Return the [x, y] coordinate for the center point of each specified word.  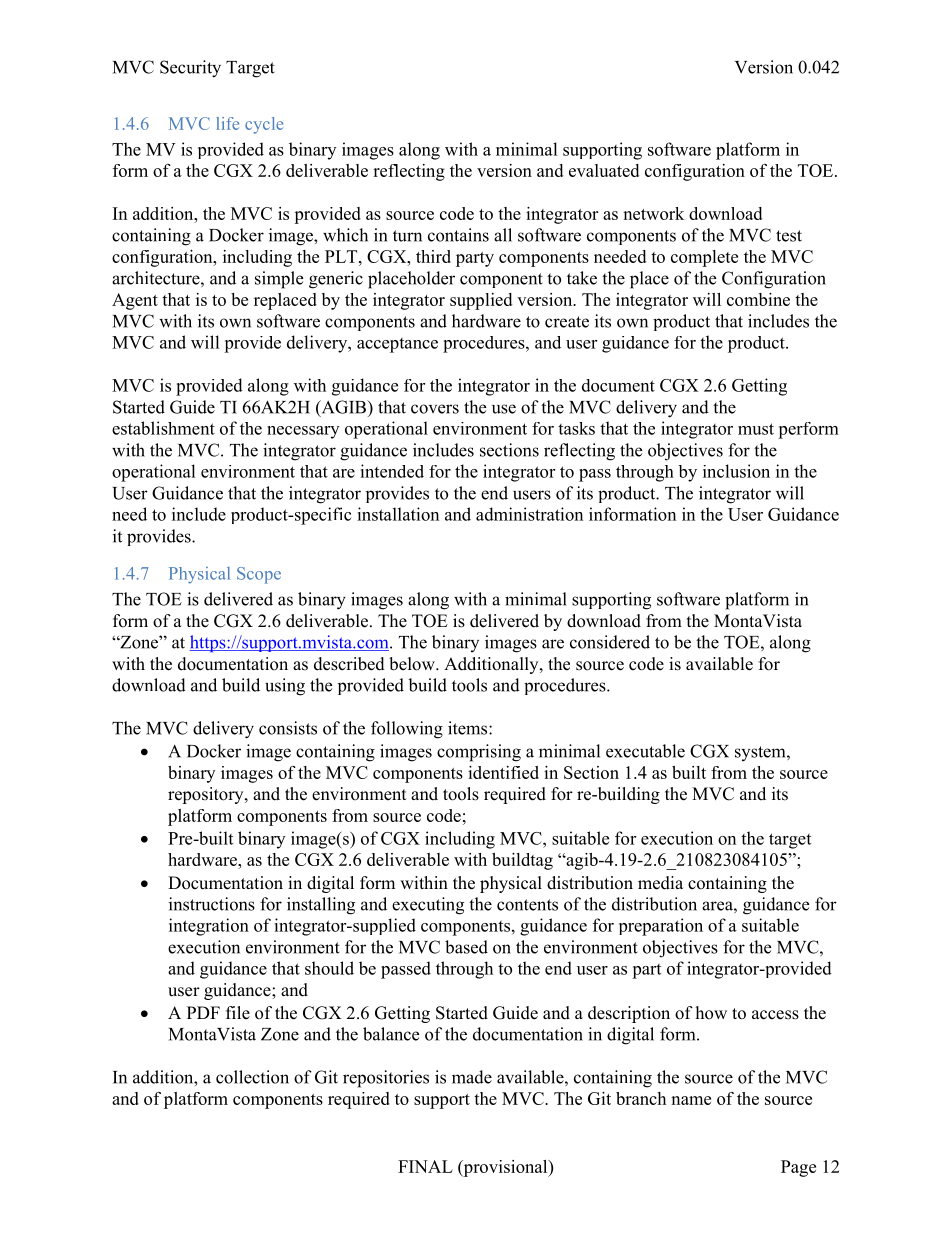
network [653, 213]
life [227, 123]
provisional [505, 1168]
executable [645, 751]
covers [435, 409]
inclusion [736, 471]
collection [252, 1077]
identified [503, 772]
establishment [163, 428]
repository [207, 795]
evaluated [604, 170]
